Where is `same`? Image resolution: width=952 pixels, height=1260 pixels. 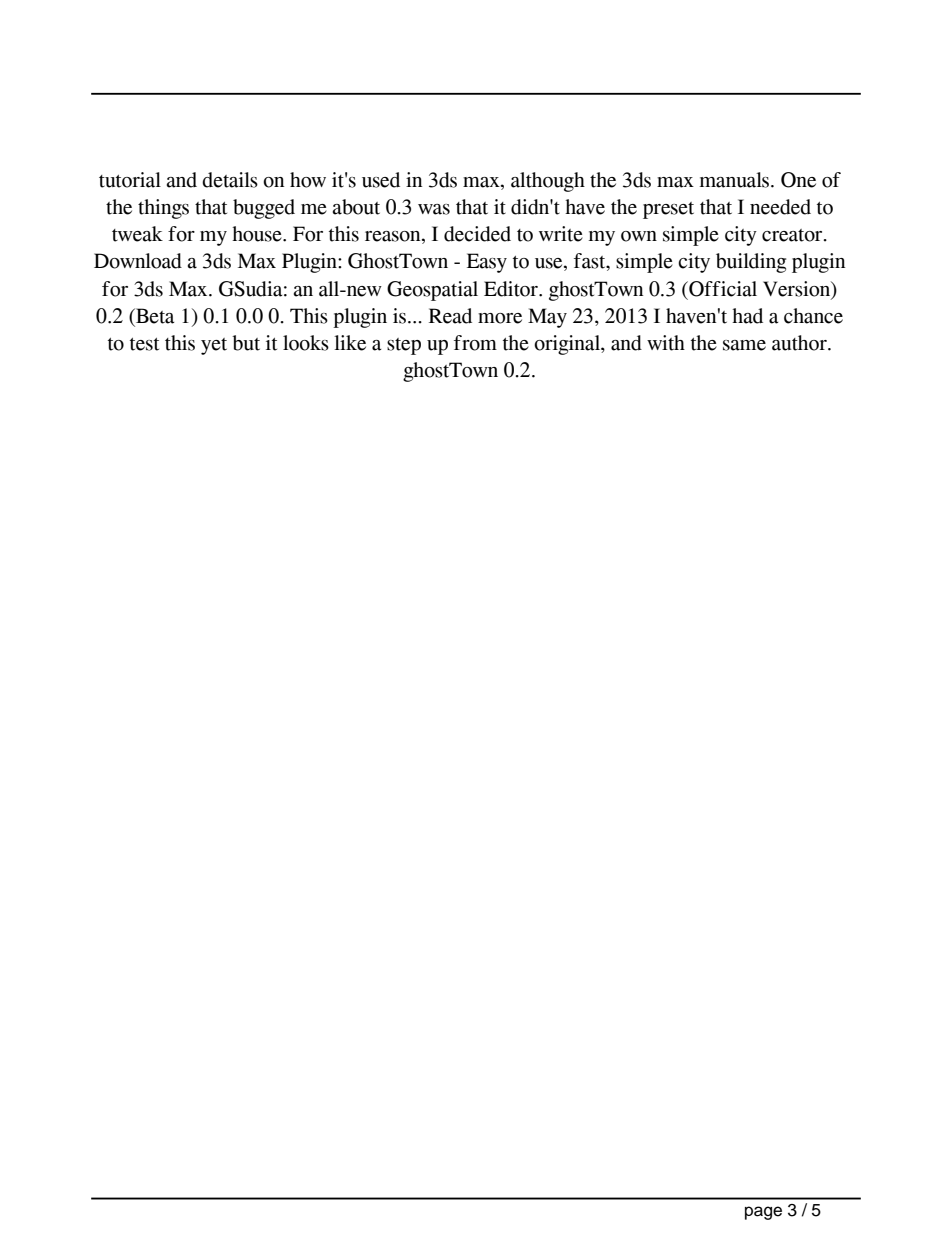 same is located at coordinates (744, 345).
